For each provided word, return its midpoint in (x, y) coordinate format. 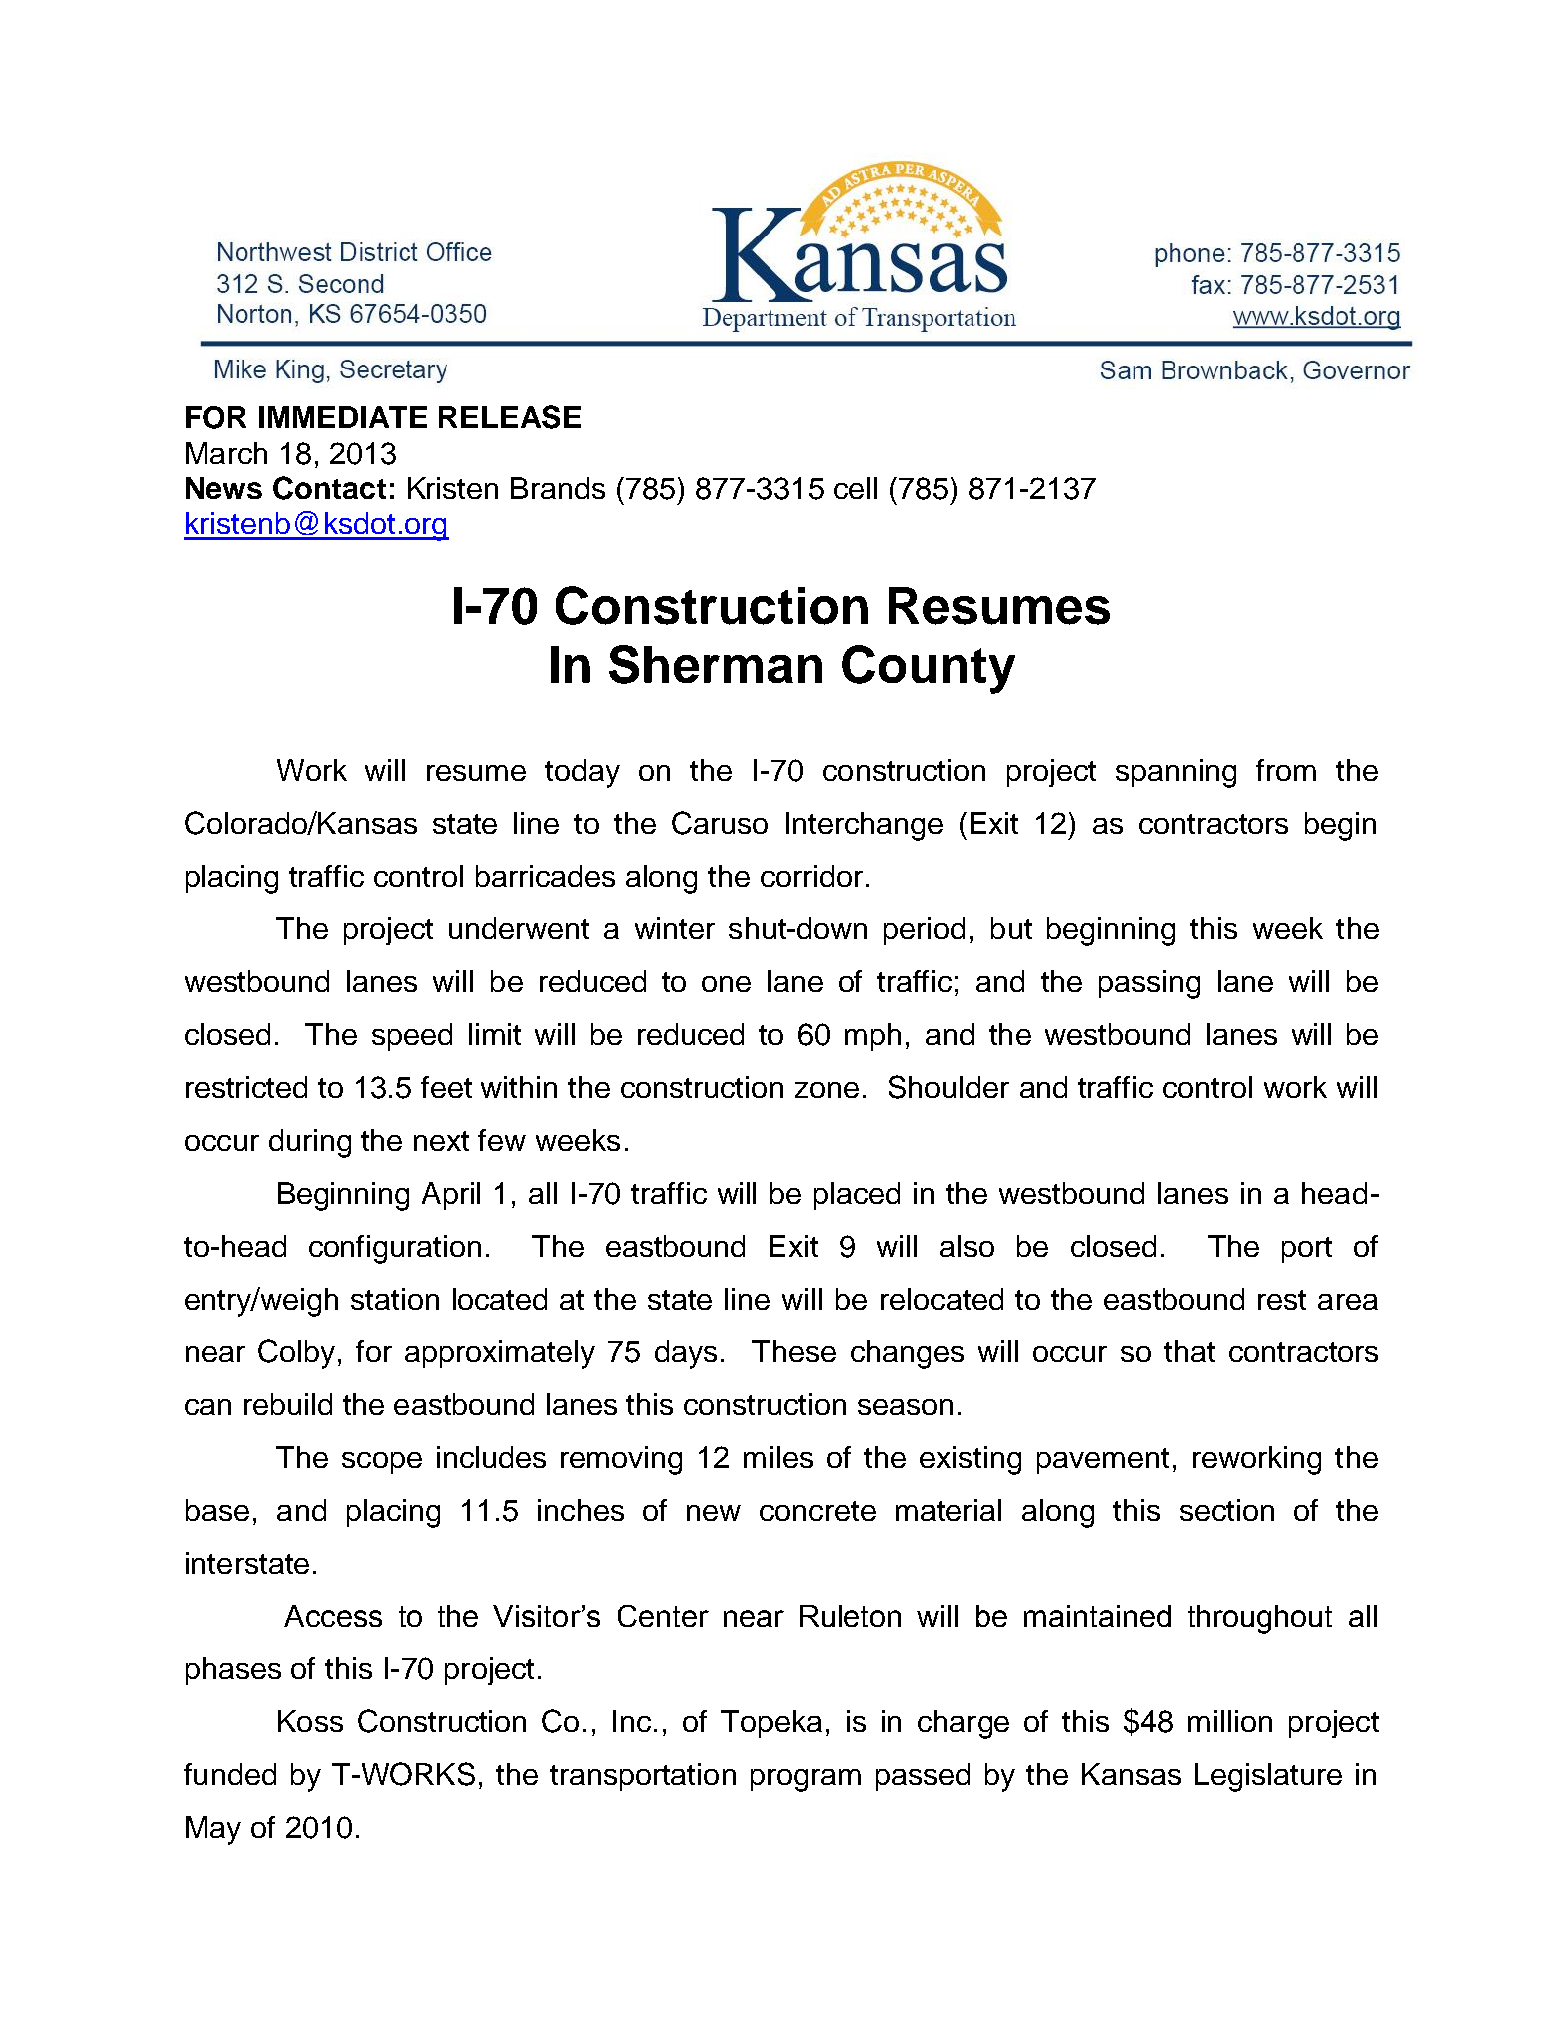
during (310, 1143)
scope (382, 1463)
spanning (1176, 773)
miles (778, 1457)
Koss (310, 1721)
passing (1149, 984)
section (1227, 1510)
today (582, 773)
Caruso (720, 823)
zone (827, 1090)
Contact (329, 488)
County (928, 669)
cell (855, 488)
